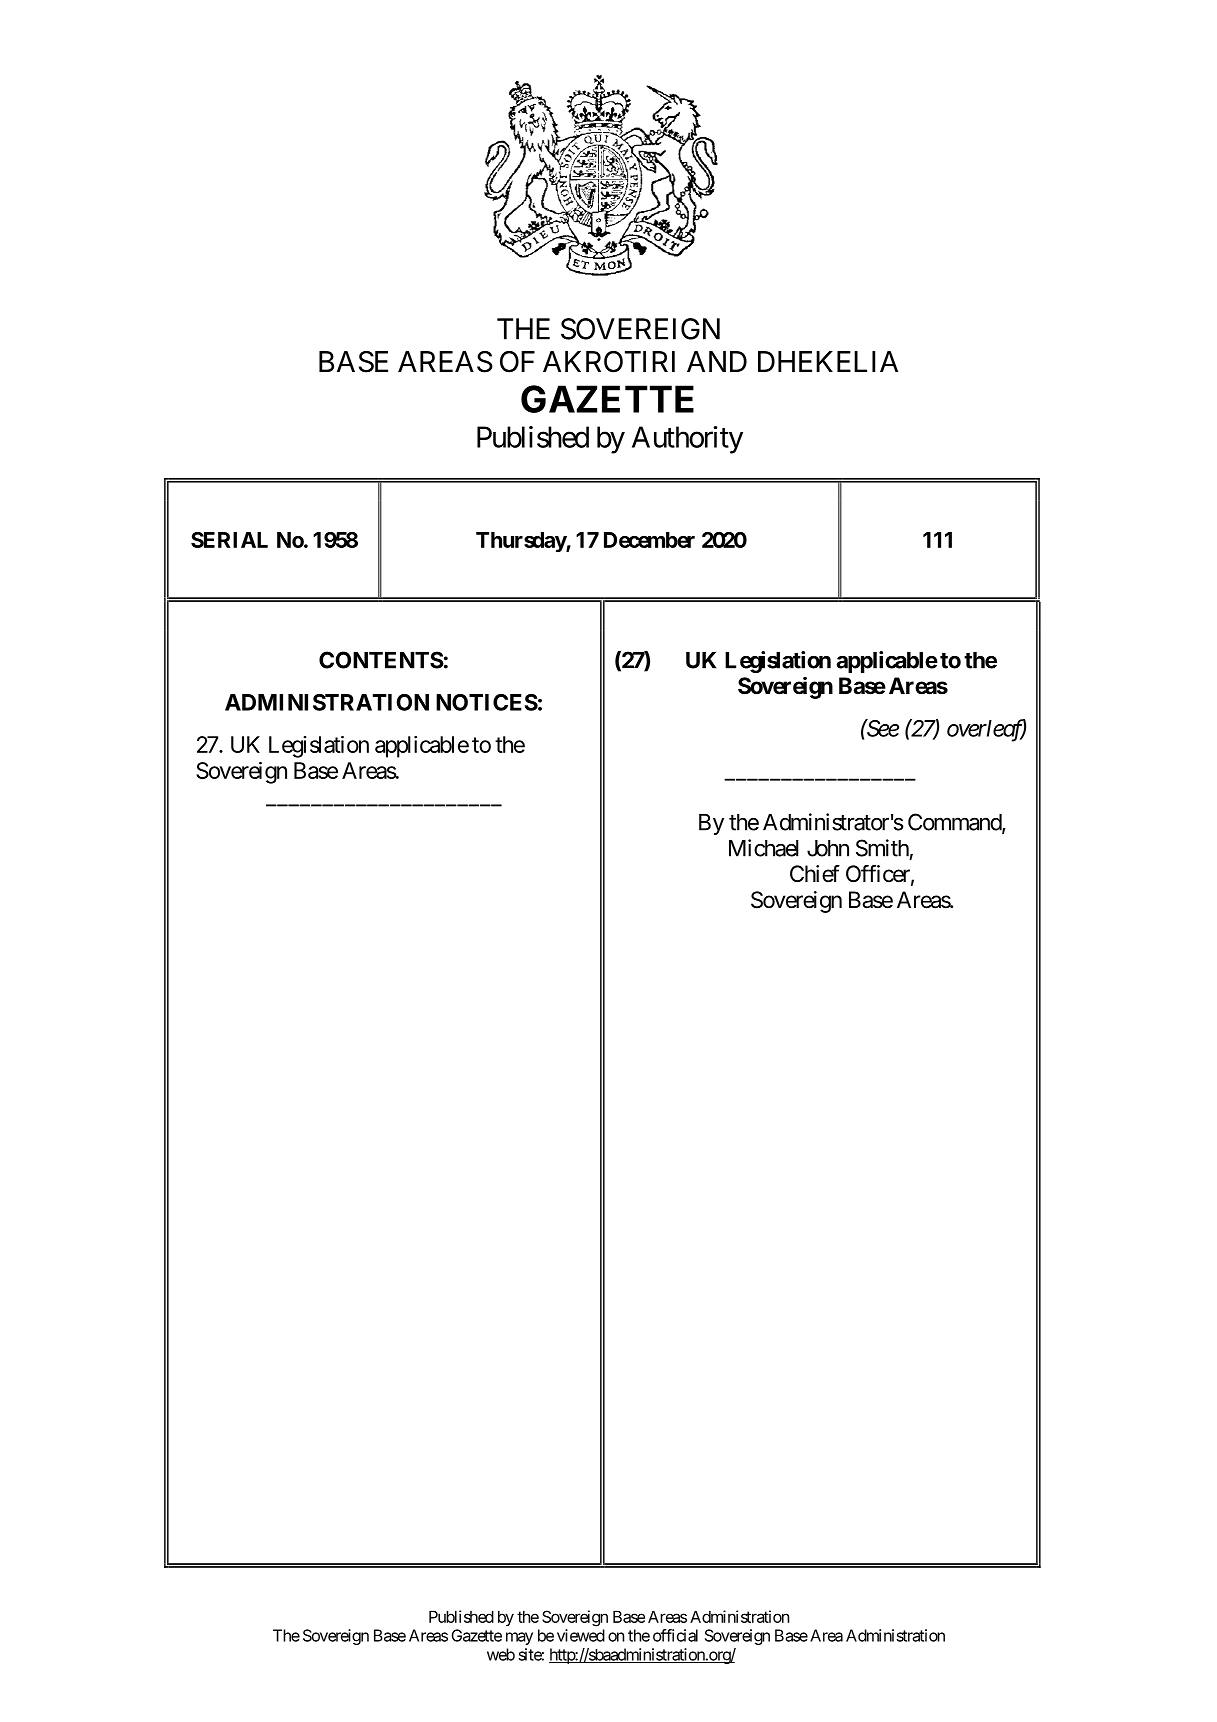 The width and height of the screenshot is (1217, 1722). Describe the element at coordinates (882, 848) in the screenshot. I see `Smith` at that location.
